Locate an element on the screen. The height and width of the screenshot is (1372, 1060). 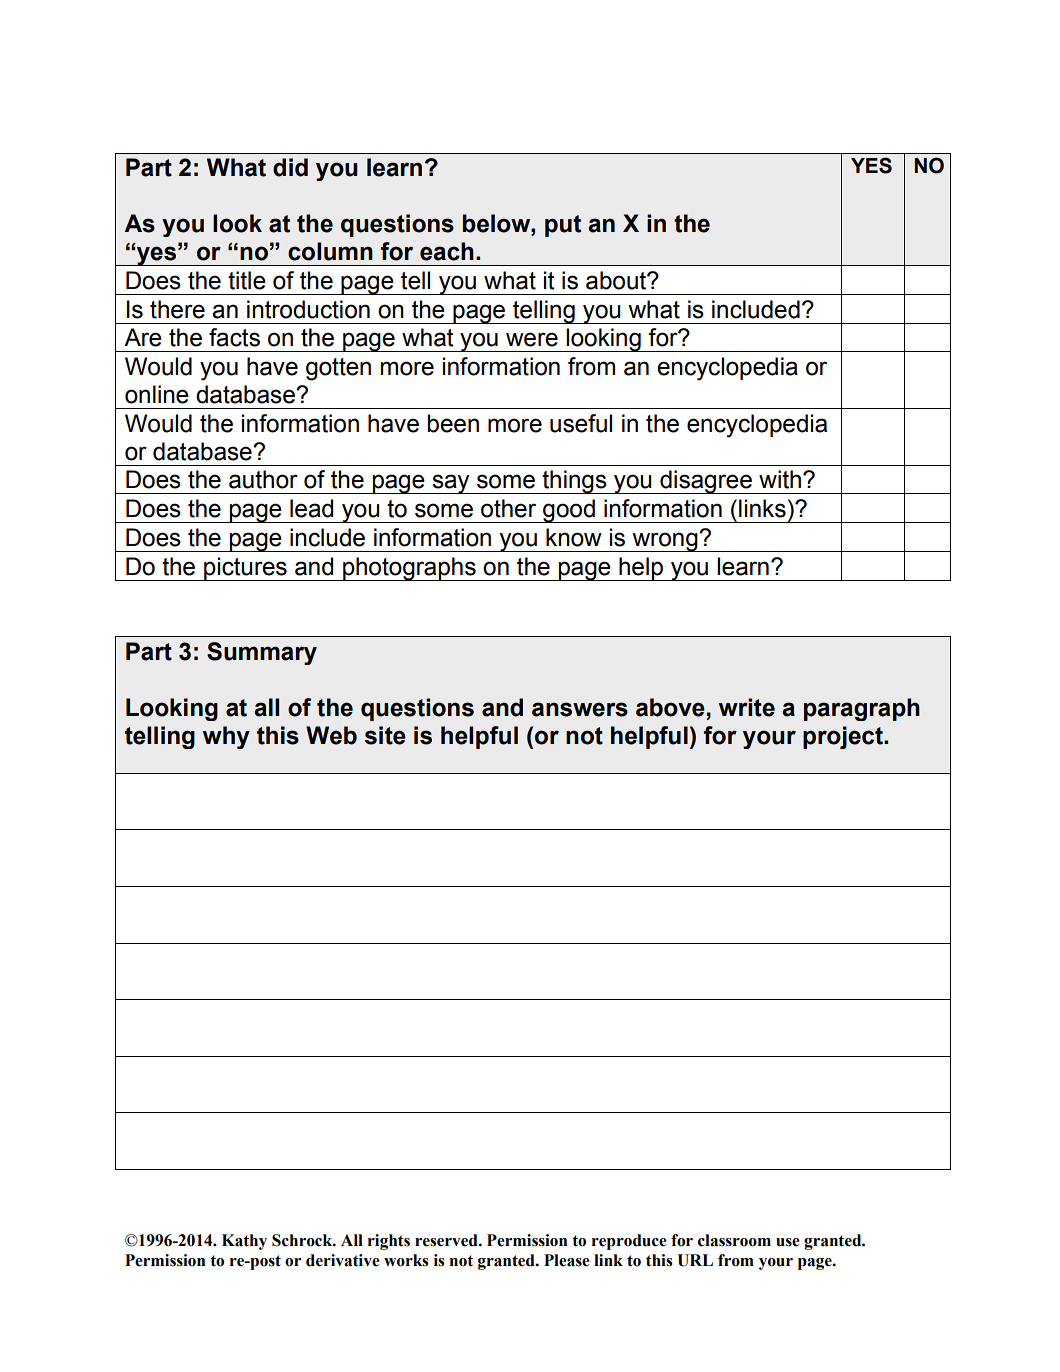
pictures is located at coordinates (245, 569).
